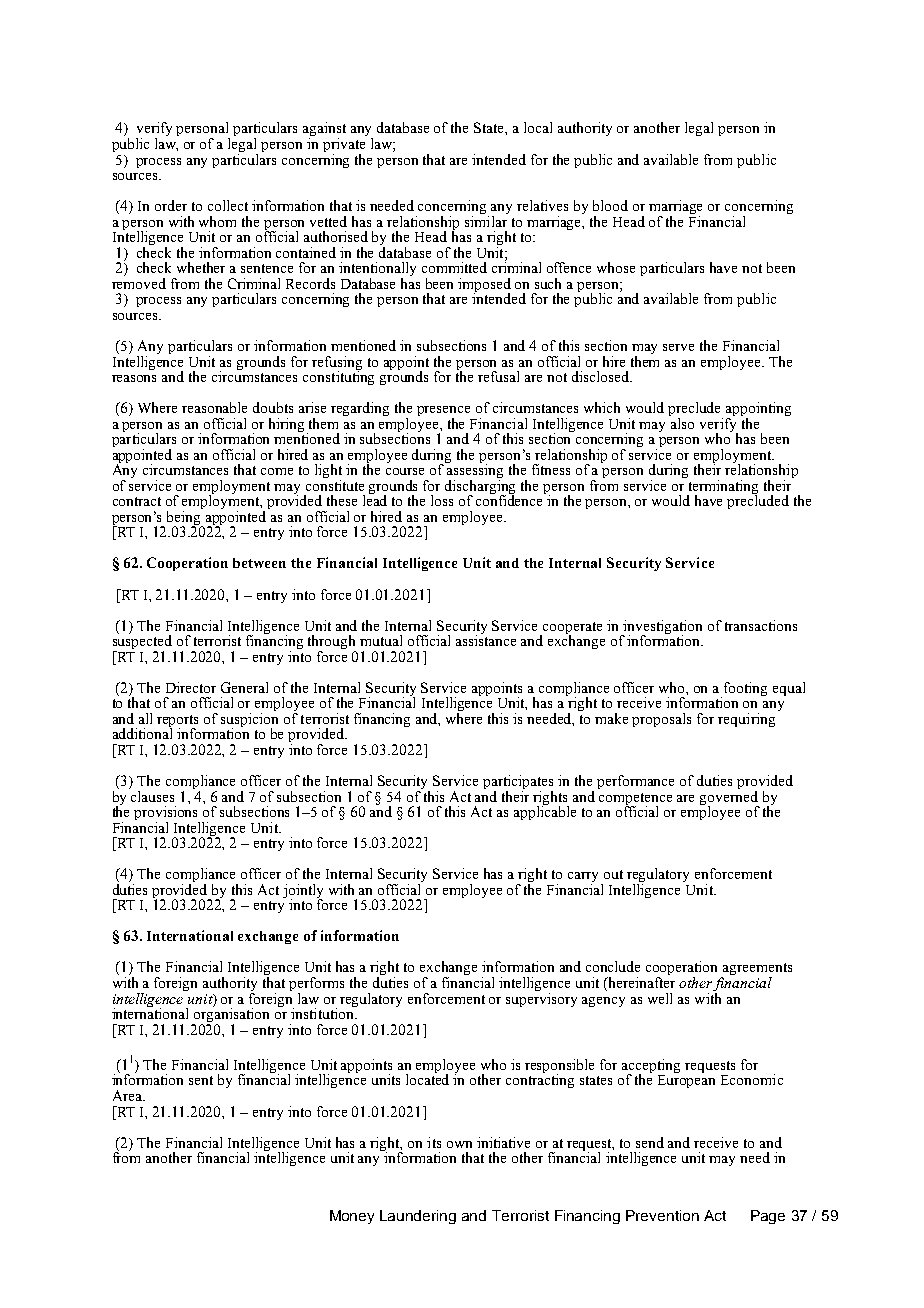 The height and width of the page is (1308, 924). Describe the element at coordinates (442, 500) in the page. I see `loss` at that location.
